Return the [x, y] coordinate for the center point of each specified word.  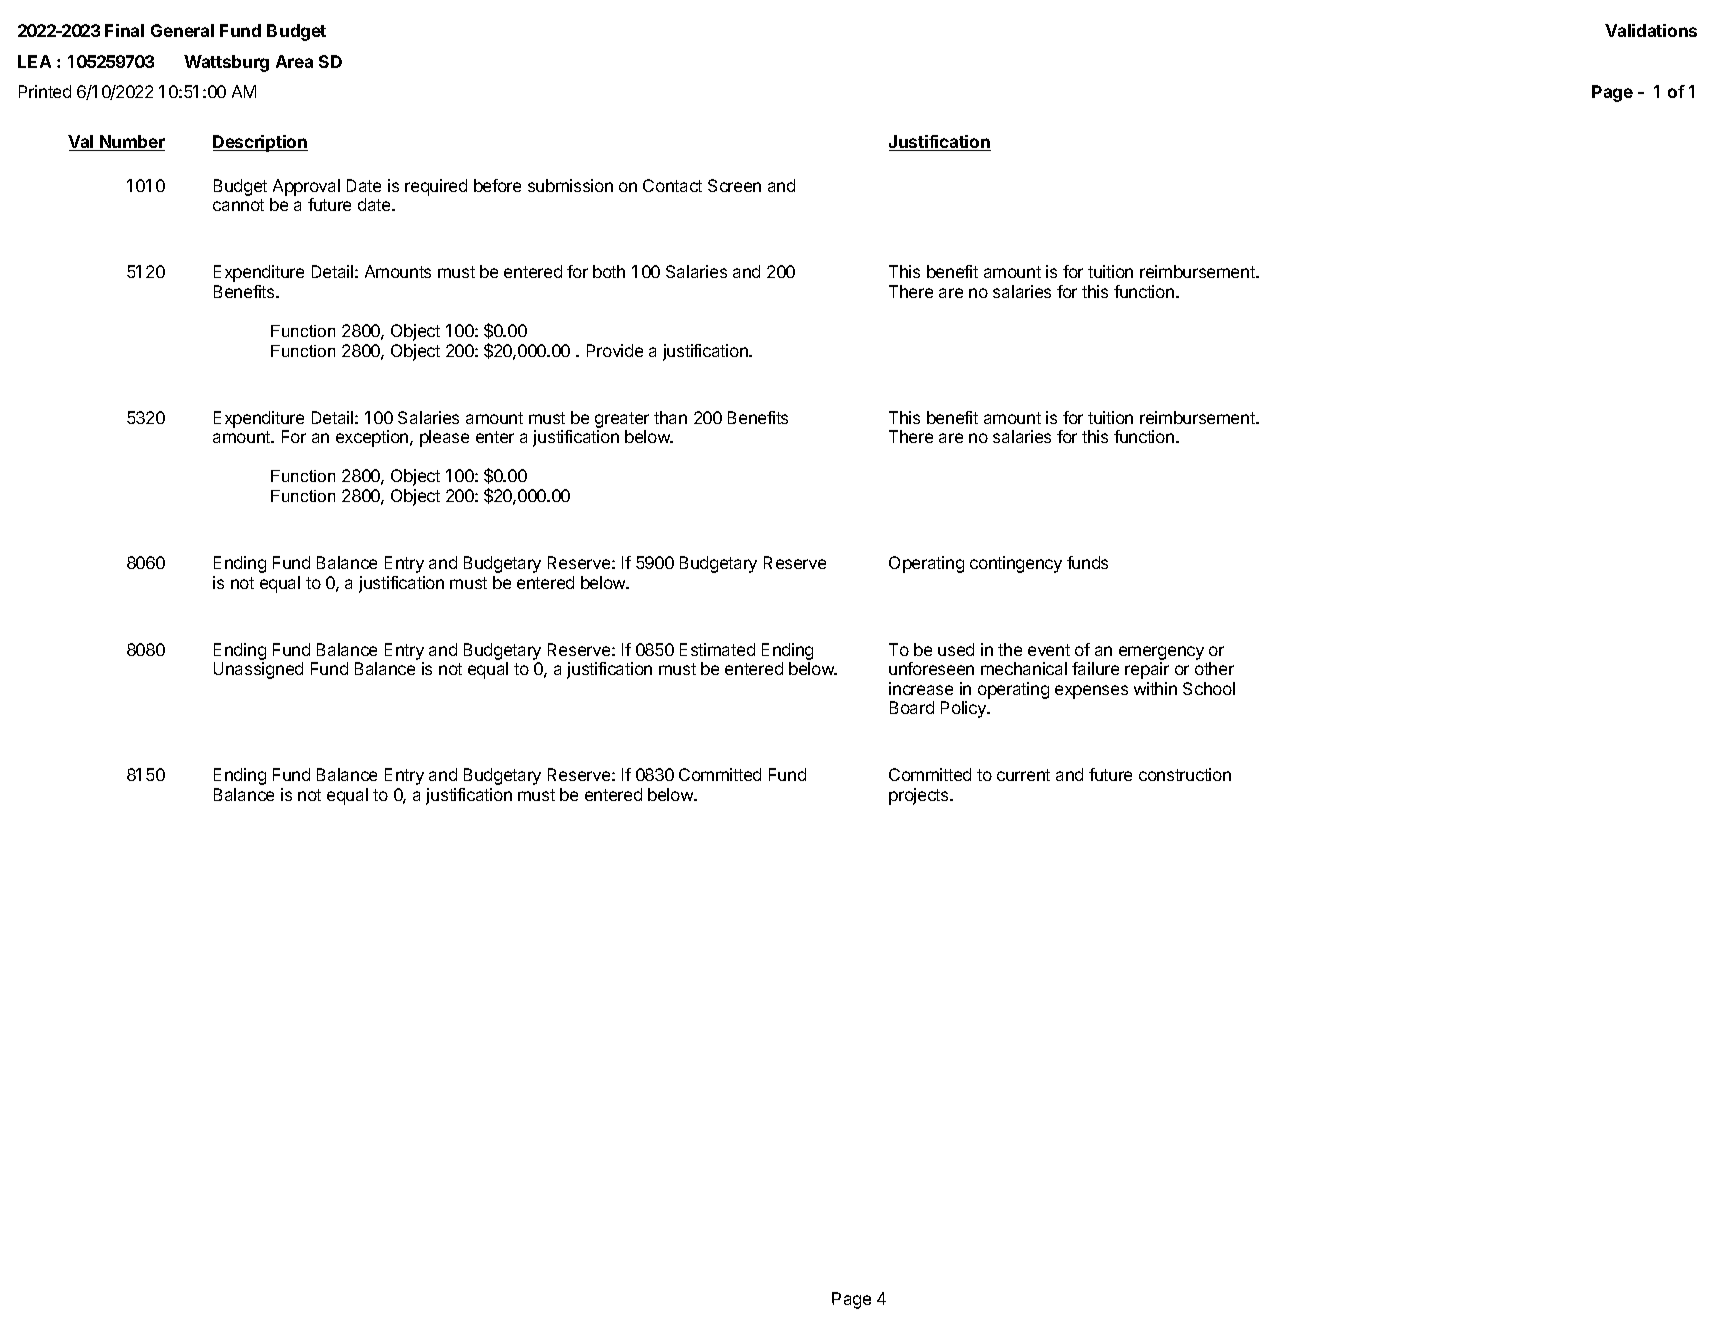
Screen [734, 185]
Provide [615, 350]
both [609, 271]
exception [373, 438]
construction [1185, 774]
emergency [1161, 653]
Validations [1651, 30]
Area [294, 61]
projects [920, 796]
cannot [238, 205]
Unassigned [258, 670]
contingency [1016, 564]
